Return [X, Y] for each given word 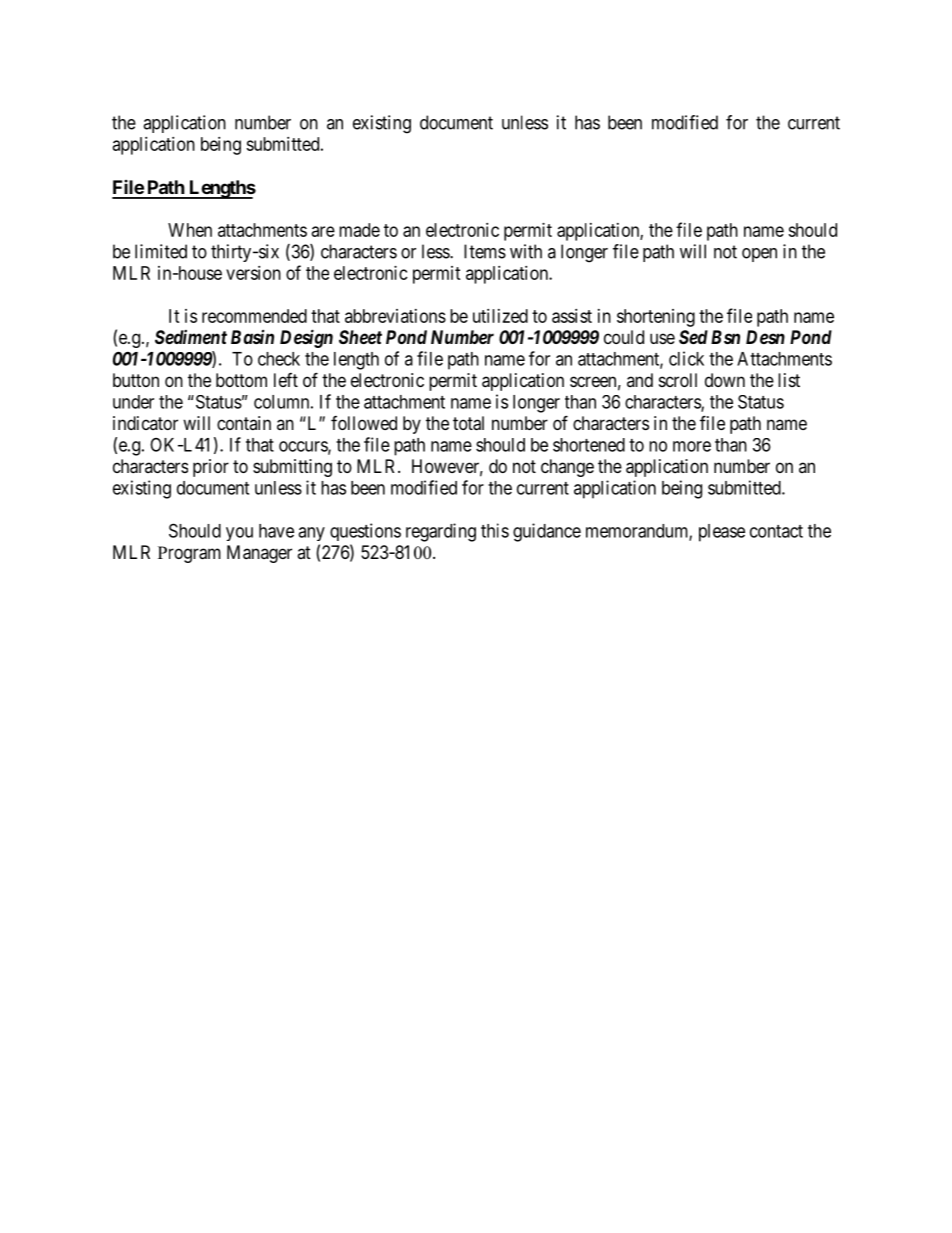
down [725, 380]
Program [189, 554]
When [190, 230]
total [468, 423]
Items [485, 251]
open [759, 255]
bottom [241, 380]
